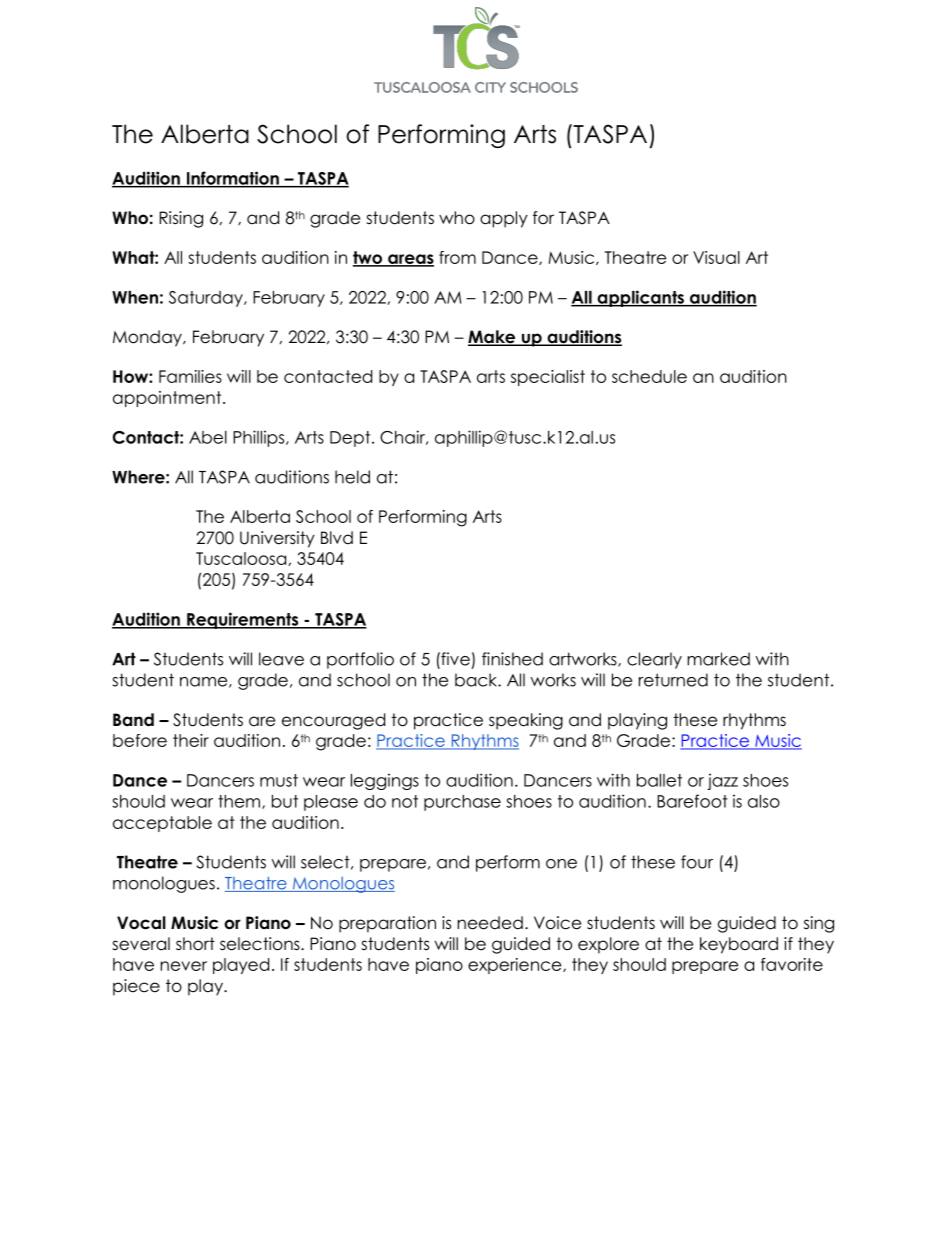 This screenshot has height=1233, width=952. I want to click on them, so click(239, 801).
